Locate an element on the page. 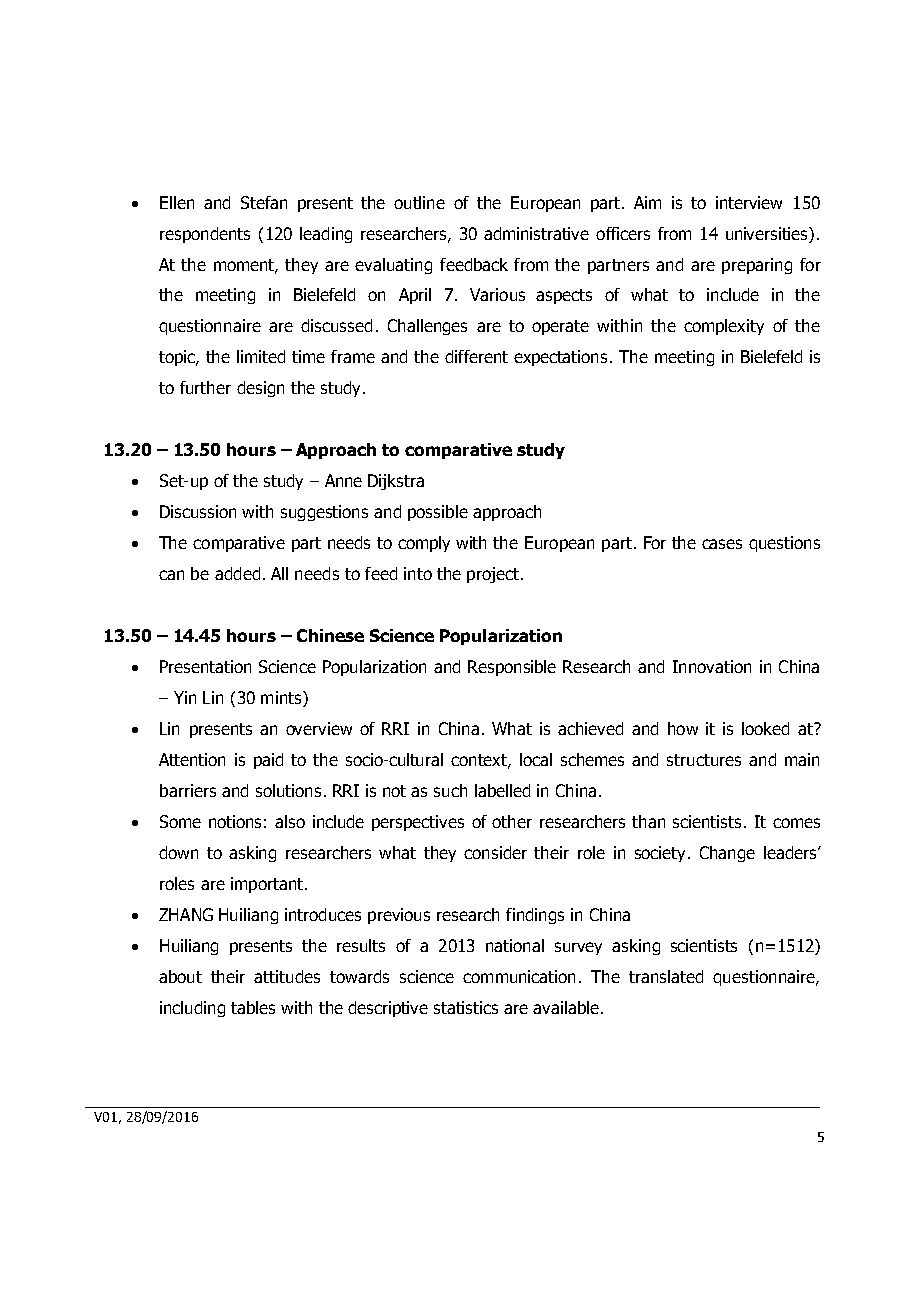  tables is located at coordinates (253, 1007).
